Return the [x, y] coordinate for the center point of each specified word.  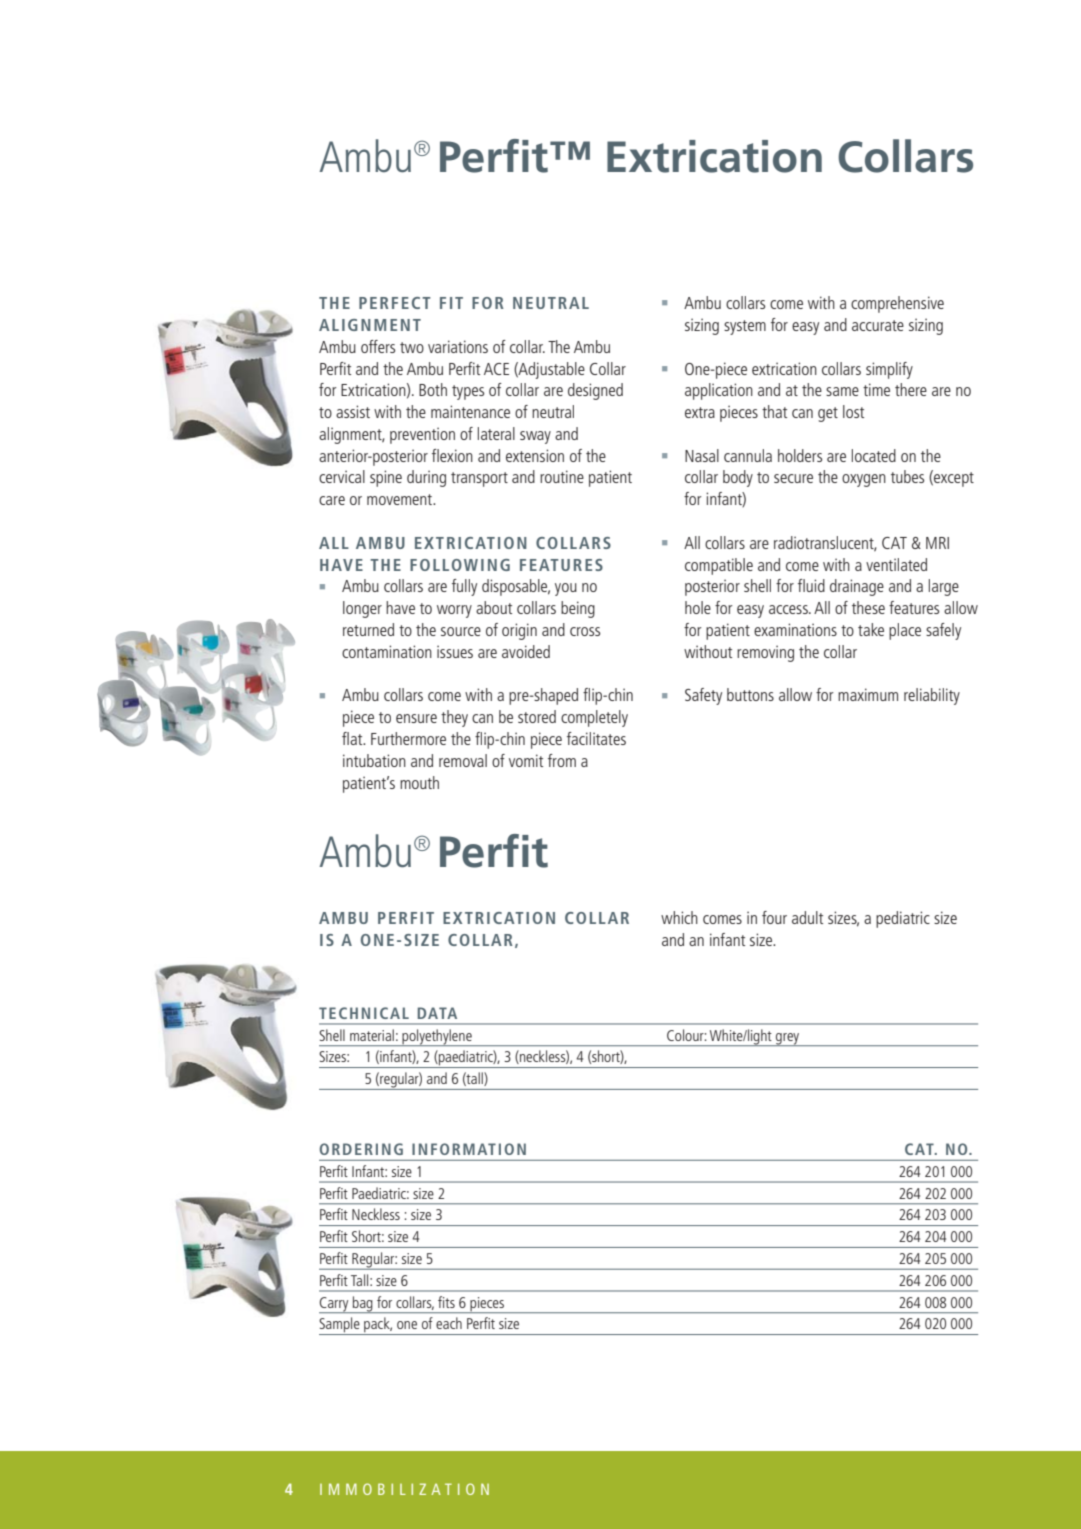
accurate [878, 325]
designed [595, 391]
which [679, 917]
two [412, 347]
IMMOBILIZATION [404, 1489]
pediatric [903, 919]
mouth [419, 782]
